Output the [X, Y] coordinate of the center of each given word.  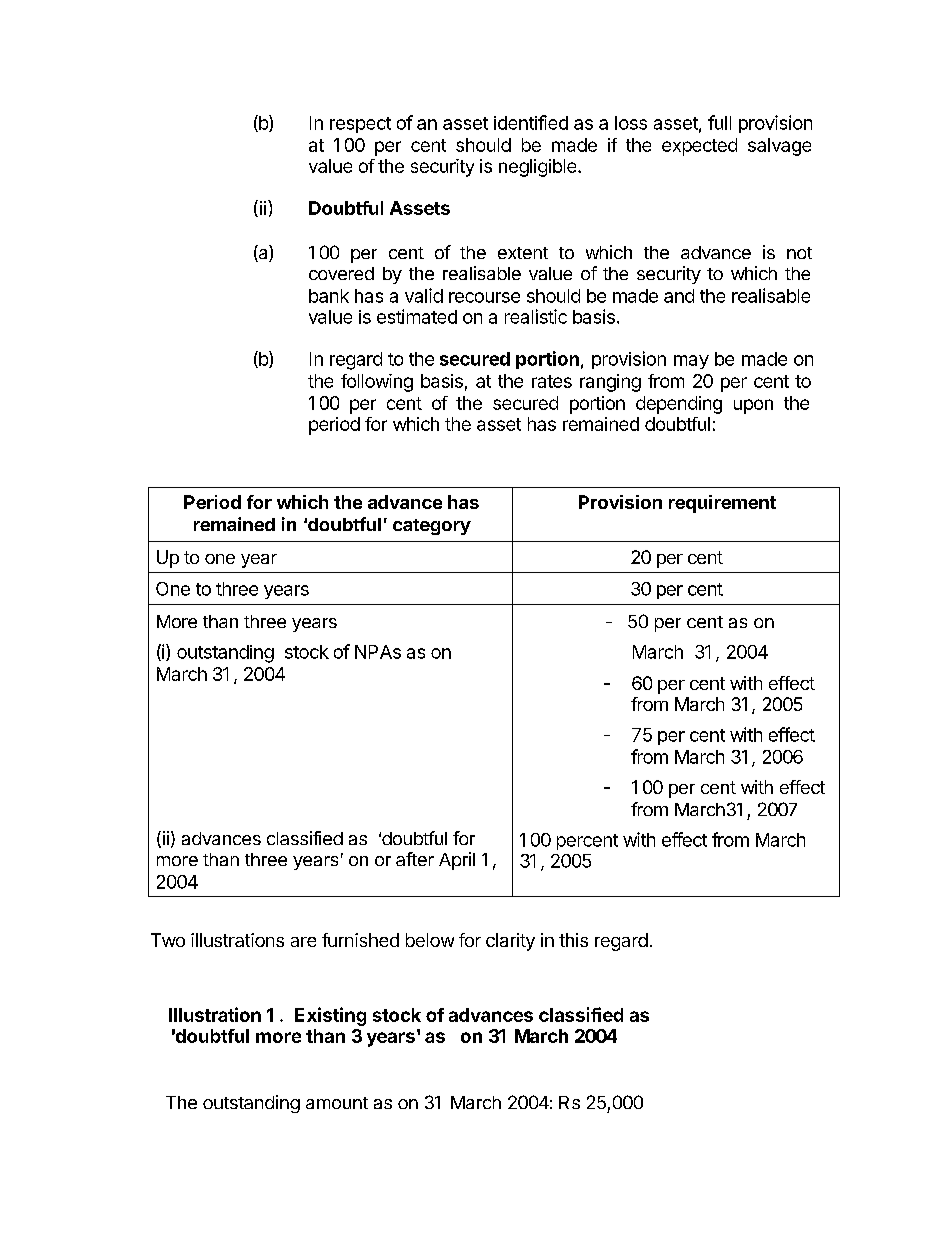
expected [699, 147]
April [457, 861]
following [377, 383]
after [415, 859]
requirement [722, 504]
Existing [330, 1016]
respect [360, 125]
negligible [539, 168]
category [432, 527]
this [573, 940]
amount [337, 1103]
